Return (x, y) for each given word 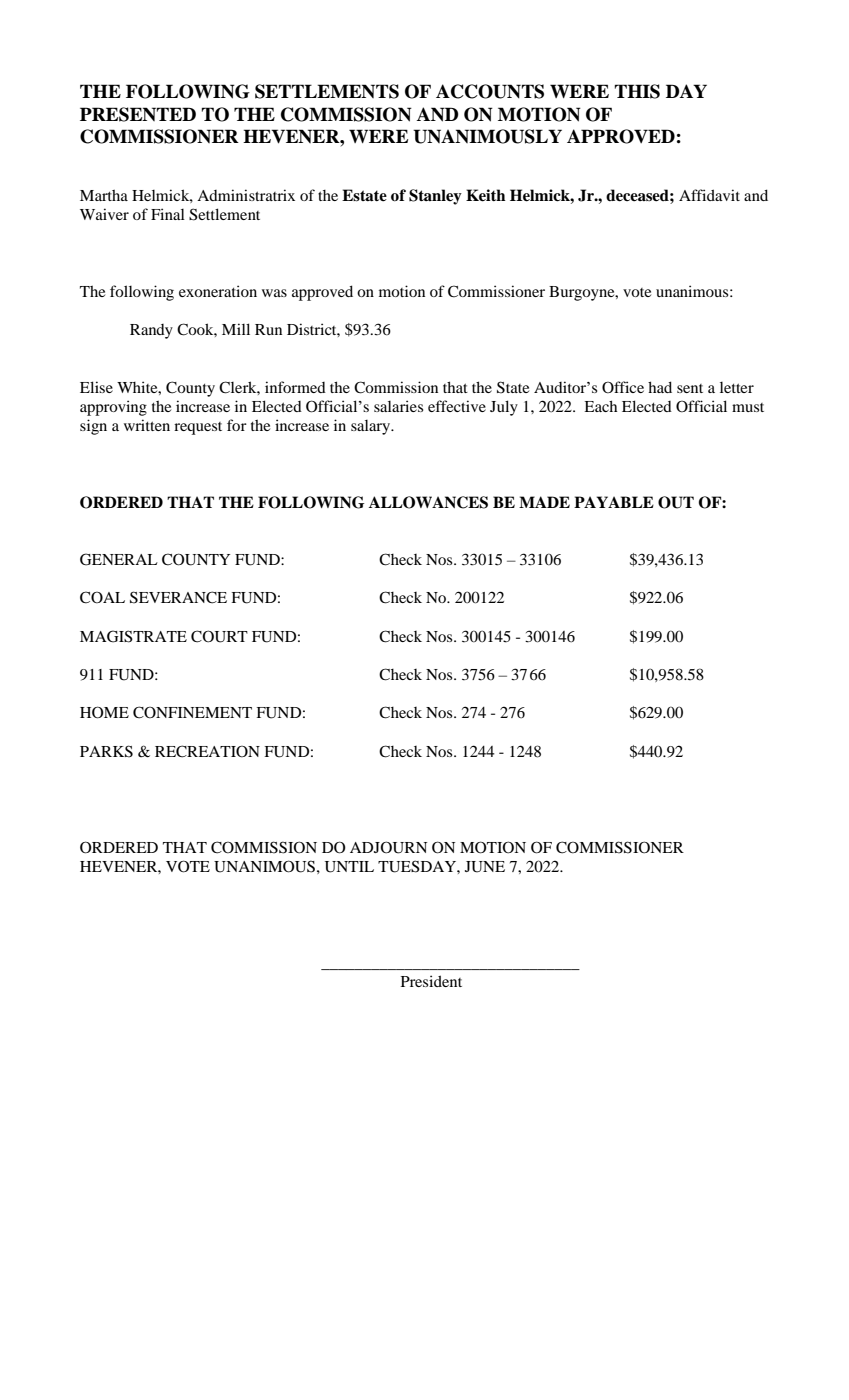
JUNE (485, 867)
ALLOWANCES (428, 502)
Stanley (435, 197)
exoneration (218, 291)
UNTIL (349, 867)
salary (372, 427)
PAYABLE (614, 502)
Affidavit (709, 195)
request (198, 428)
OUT (676, 502)
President (431, 981)
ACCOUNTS (490, 91)
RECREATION (207, 751)
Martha (104, 195)
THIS (637, 91)
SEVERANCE (178, 597)
